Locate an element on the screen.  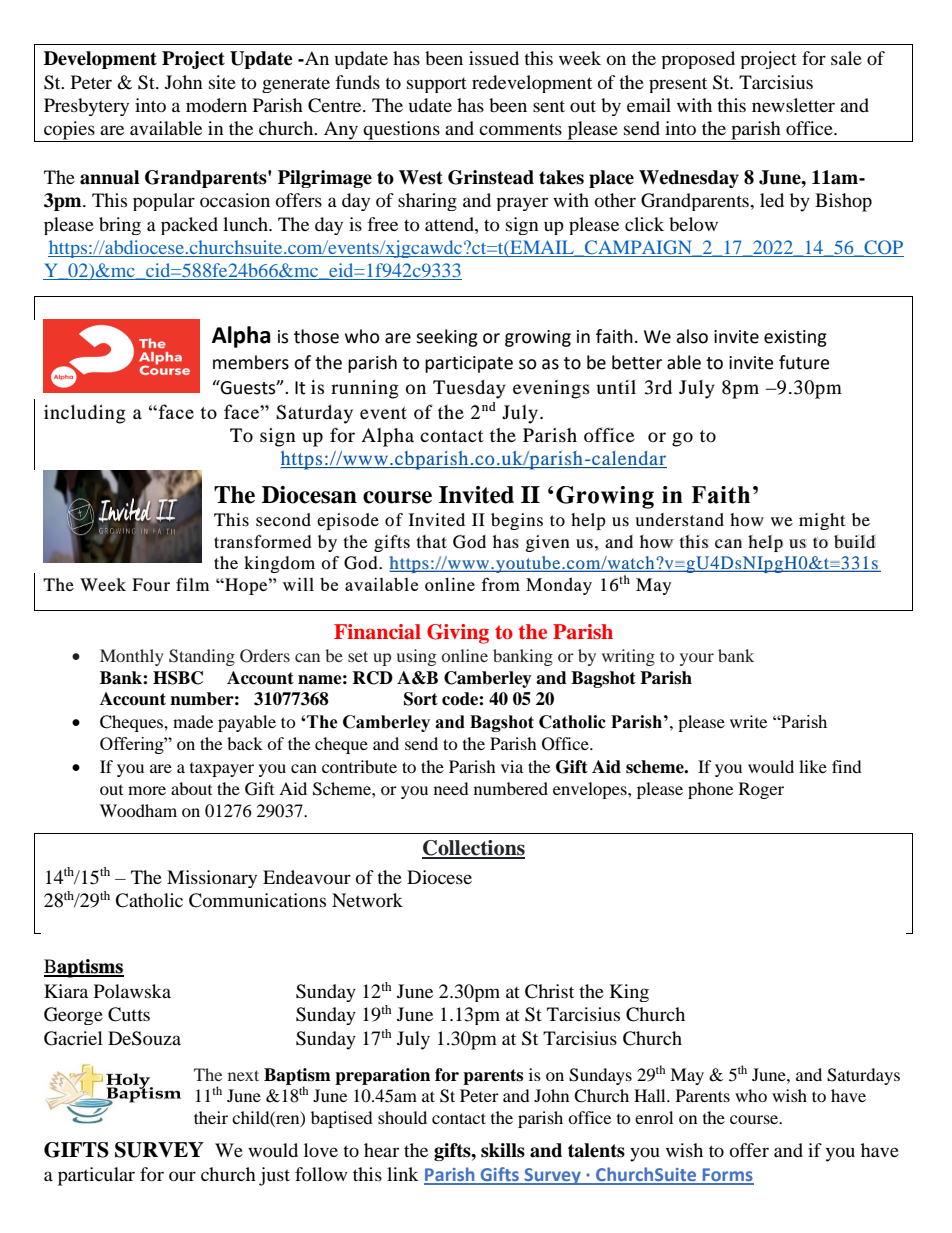
your is located at coordinates (697, 659).
